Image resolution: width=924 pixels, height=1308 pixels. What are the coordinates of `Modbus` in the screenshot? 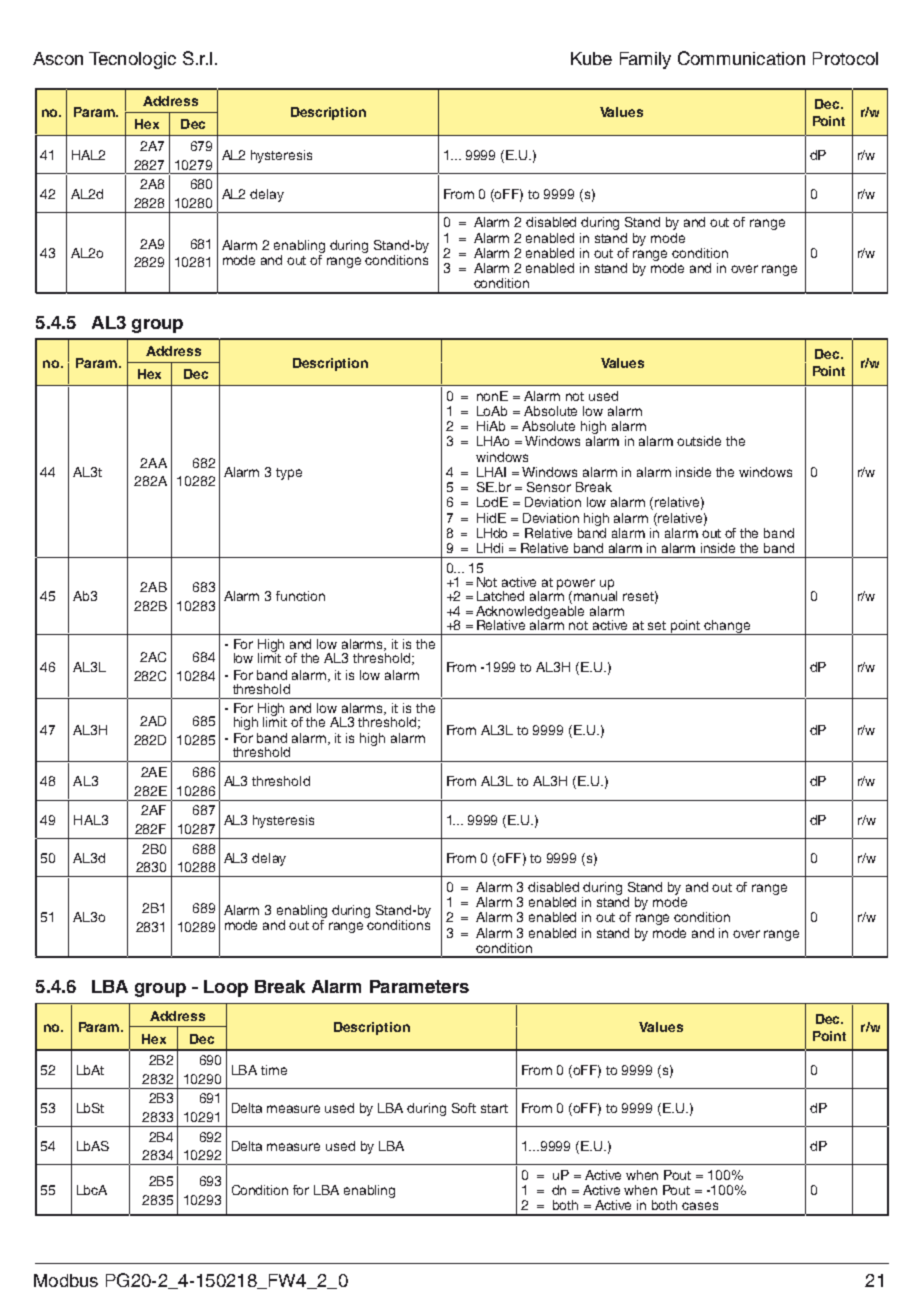 It's located at (66, 1280).
